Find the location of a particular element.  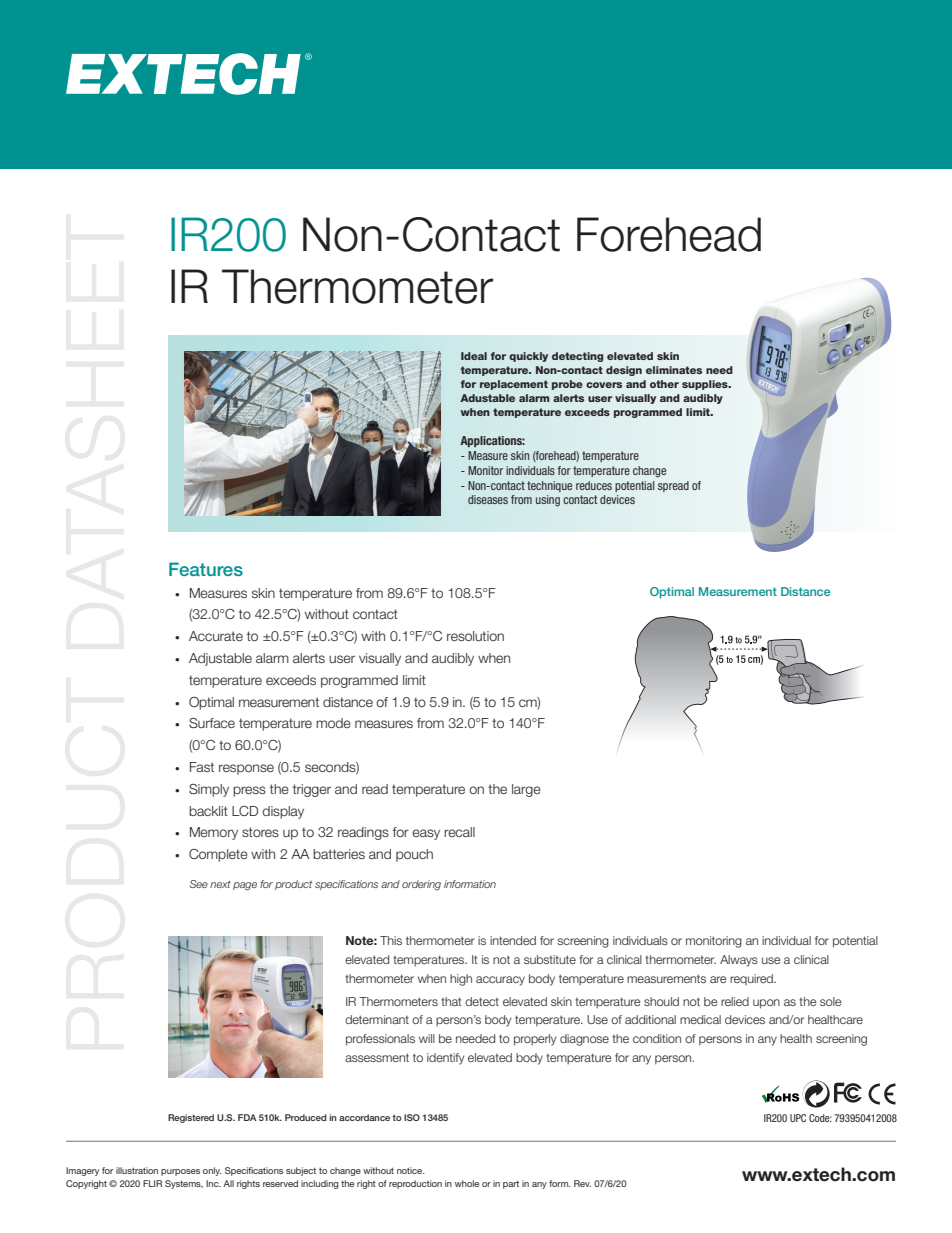

purposes is located at coordinates (180, 1172).
